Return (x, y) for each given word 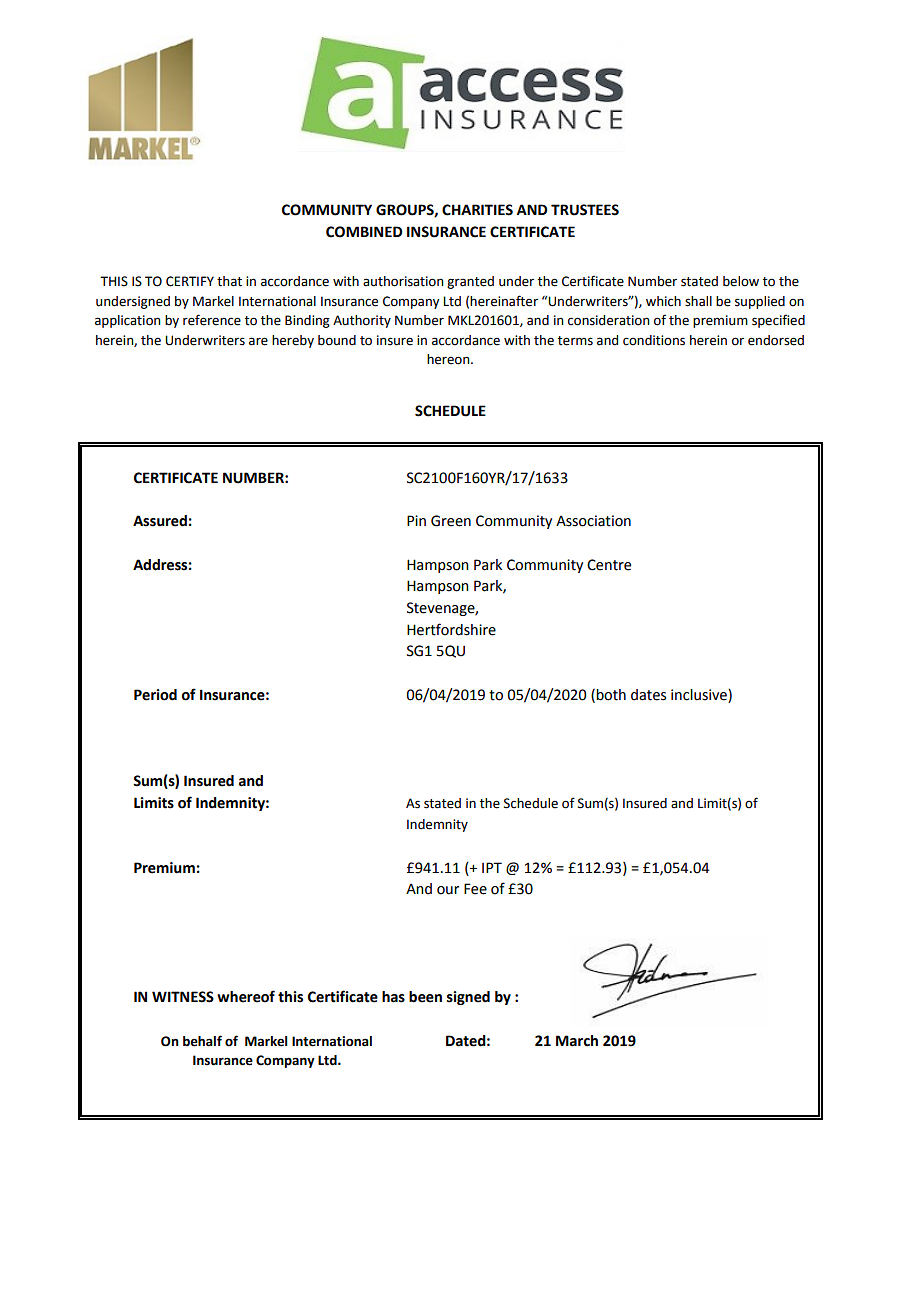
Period (155, 695)
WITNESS (183, 997)
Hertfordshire (451, 629)
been (425, 997)
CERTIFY (190, 281)
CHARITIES (477, 210)
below (741, 281)
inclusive (700, 695)
